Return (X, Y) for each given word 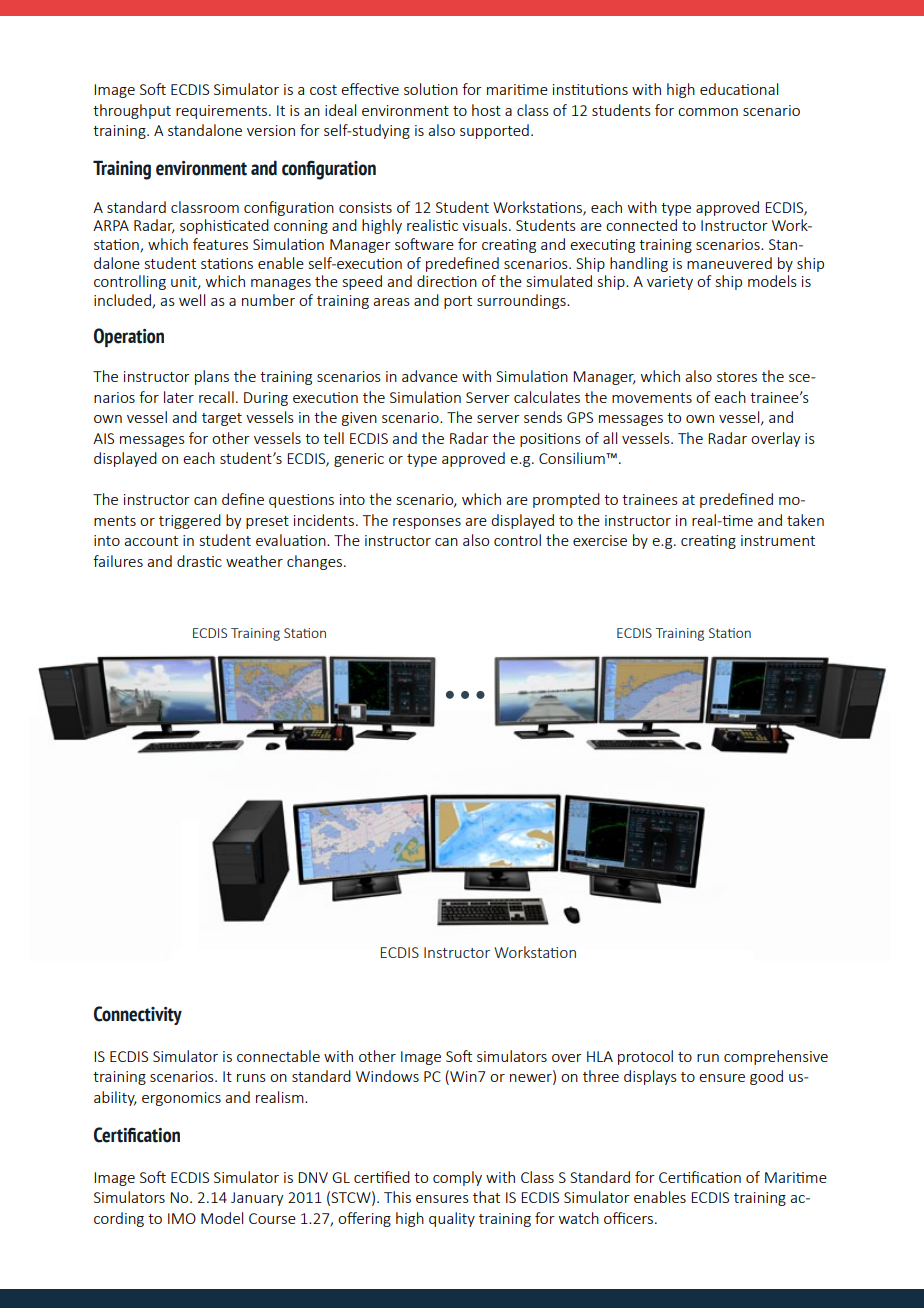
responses (427, 523)
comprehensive (776, 1057)
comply (457, 1178)
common (708, 112)
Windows (387, 1076)
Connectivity (138, 1015)
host (486, 110)
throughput (132, 111)
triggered (190, 521)
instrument (778, 540)
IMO (182, 1218)
